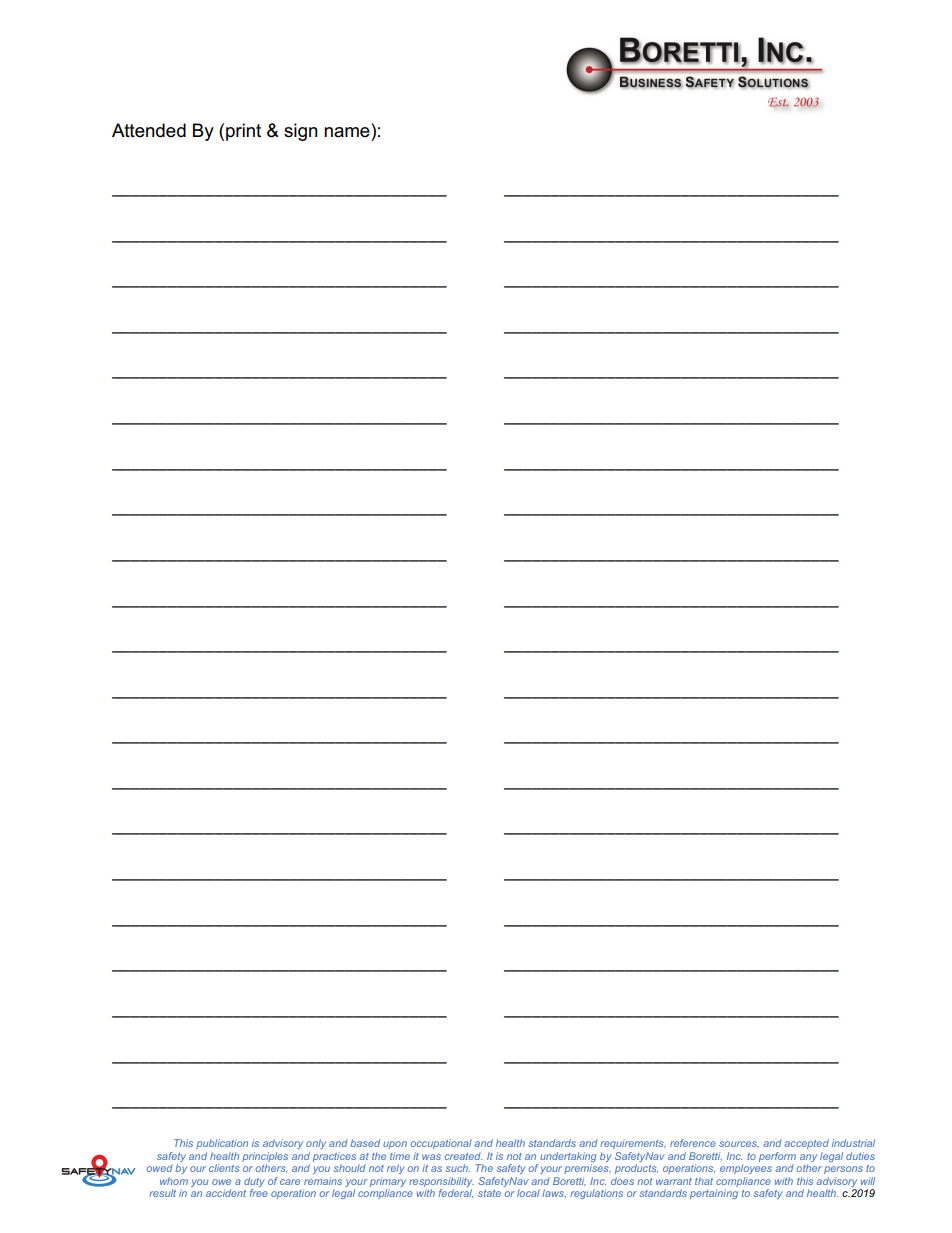 The height and width of the image is (1233, 952). Describe the element at coordinates (222, 1144) in the image. I see `publication` at that location.
